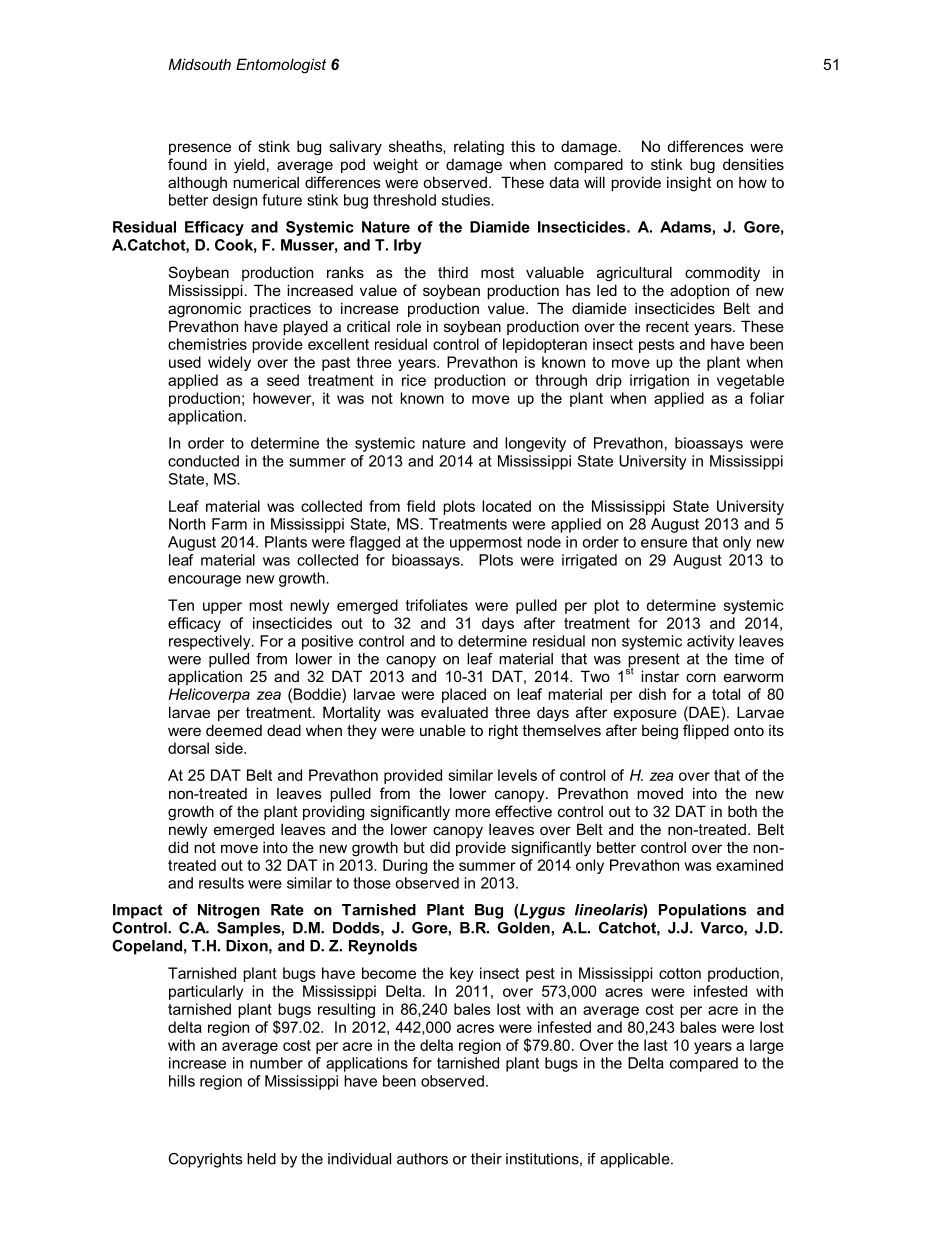 This screenshot has width=952, height=1233. I want to click on last, so click(656, 1045).
